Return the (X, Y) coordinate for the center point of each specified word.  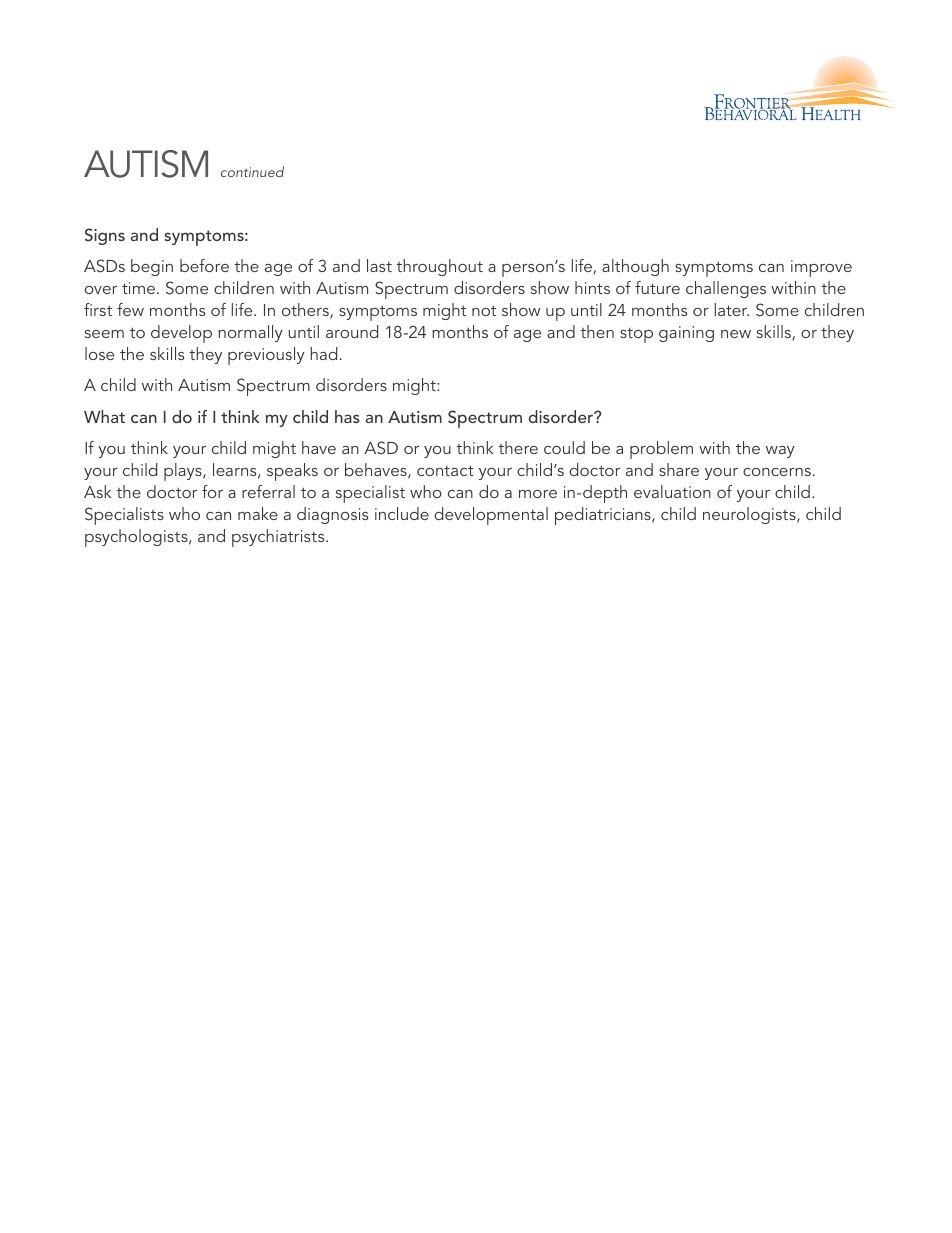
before (204, 265)
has (347, 416)
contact (445, 470)
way (780, 452)
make (258, 513)
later (731, 309)
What (104, 416)
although (635, 267)
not (484, 311)
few (130, 309)
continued (252, 171)
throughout (439, 267)
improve (821, 268)
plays (184, 472)
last (379, 265)
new (736, 334)
